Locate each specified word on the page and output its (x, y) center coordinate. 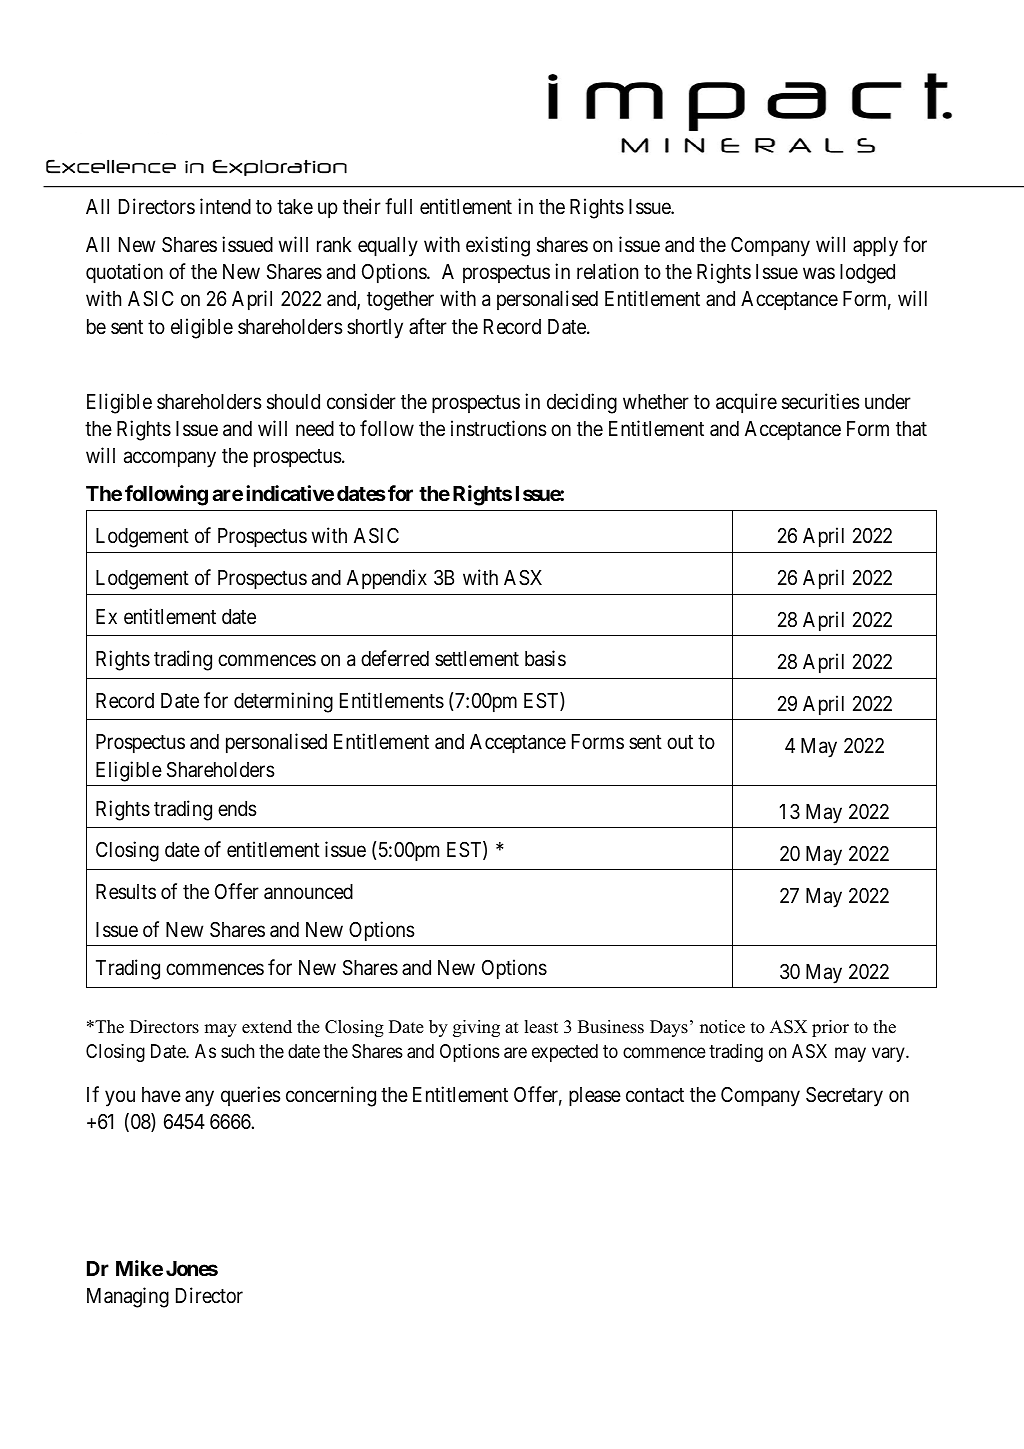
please (595, 1097)
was (819, 274)
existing (498, 246)
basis (545, 658)
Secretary (844, 1097)
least (541, 1027)
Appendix (387, 579)
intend (225, 206)
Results (126, 892)
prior (830, 1028)
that (911, 428)
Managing (128, 1297)
